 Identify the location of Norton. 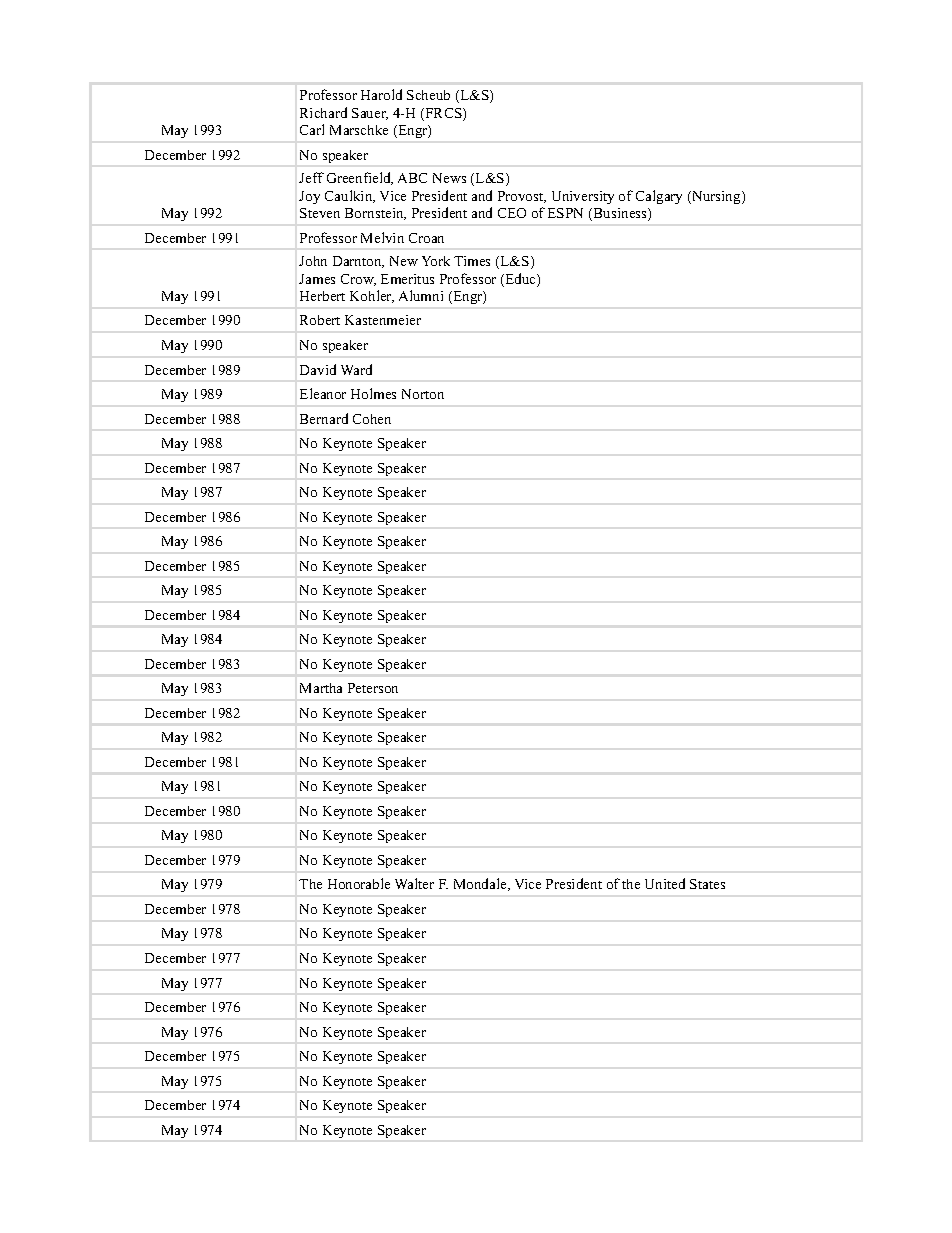
(423, 394).
